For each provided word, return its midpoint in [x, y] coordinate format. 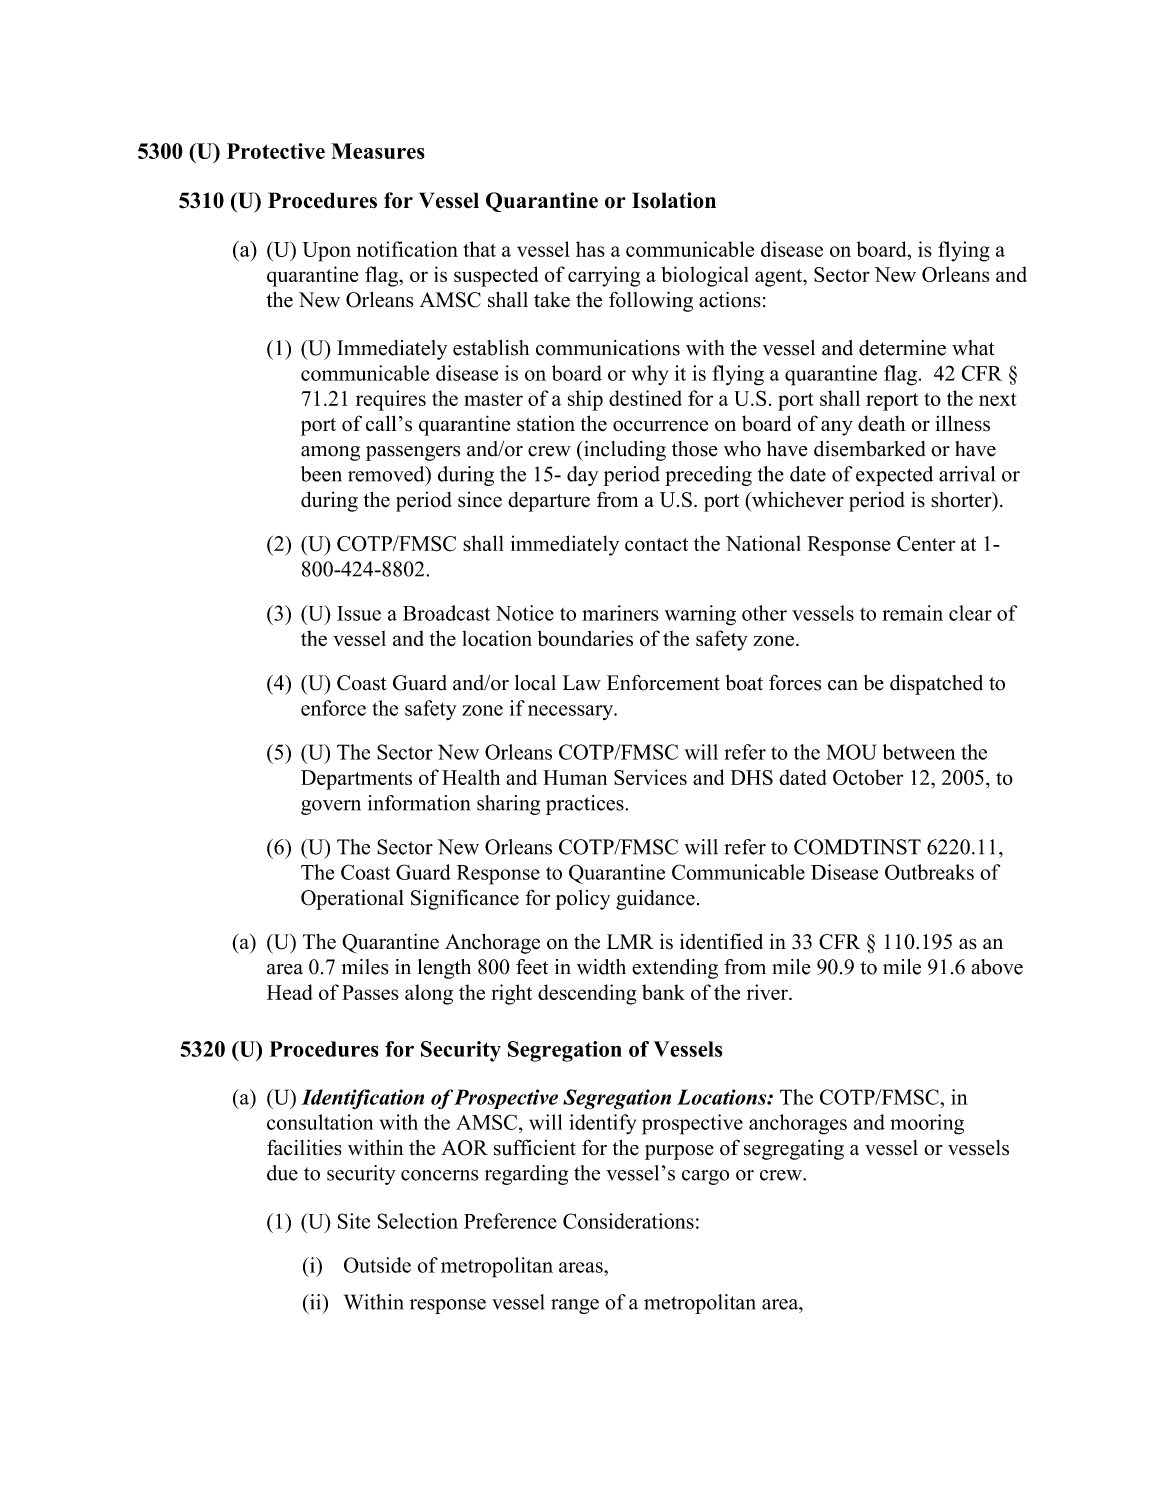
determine [902, 348]
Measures [378, 151]
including [624, 451]
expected [894, 476]
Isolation [674, 200]
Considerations [628, 1221]
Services [650, 777]
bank [663, 992]
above [997, 967]
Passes [370, 992]
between [919, 752]
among [330, 453]
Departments [356, 780]
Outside [377, 1265]
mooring [927, 1124]
